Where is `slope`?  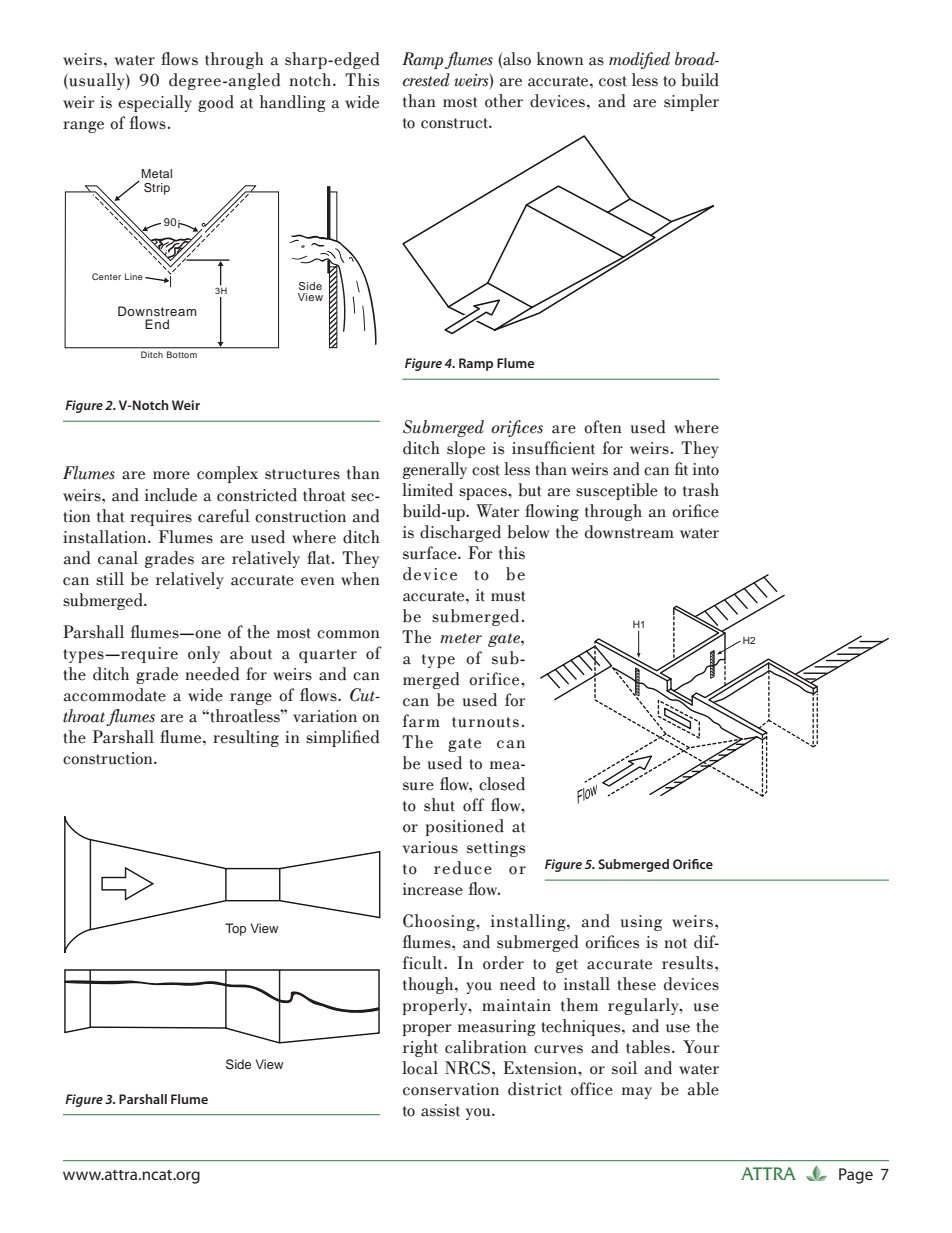 slope is located at coordinates (466, 449).
